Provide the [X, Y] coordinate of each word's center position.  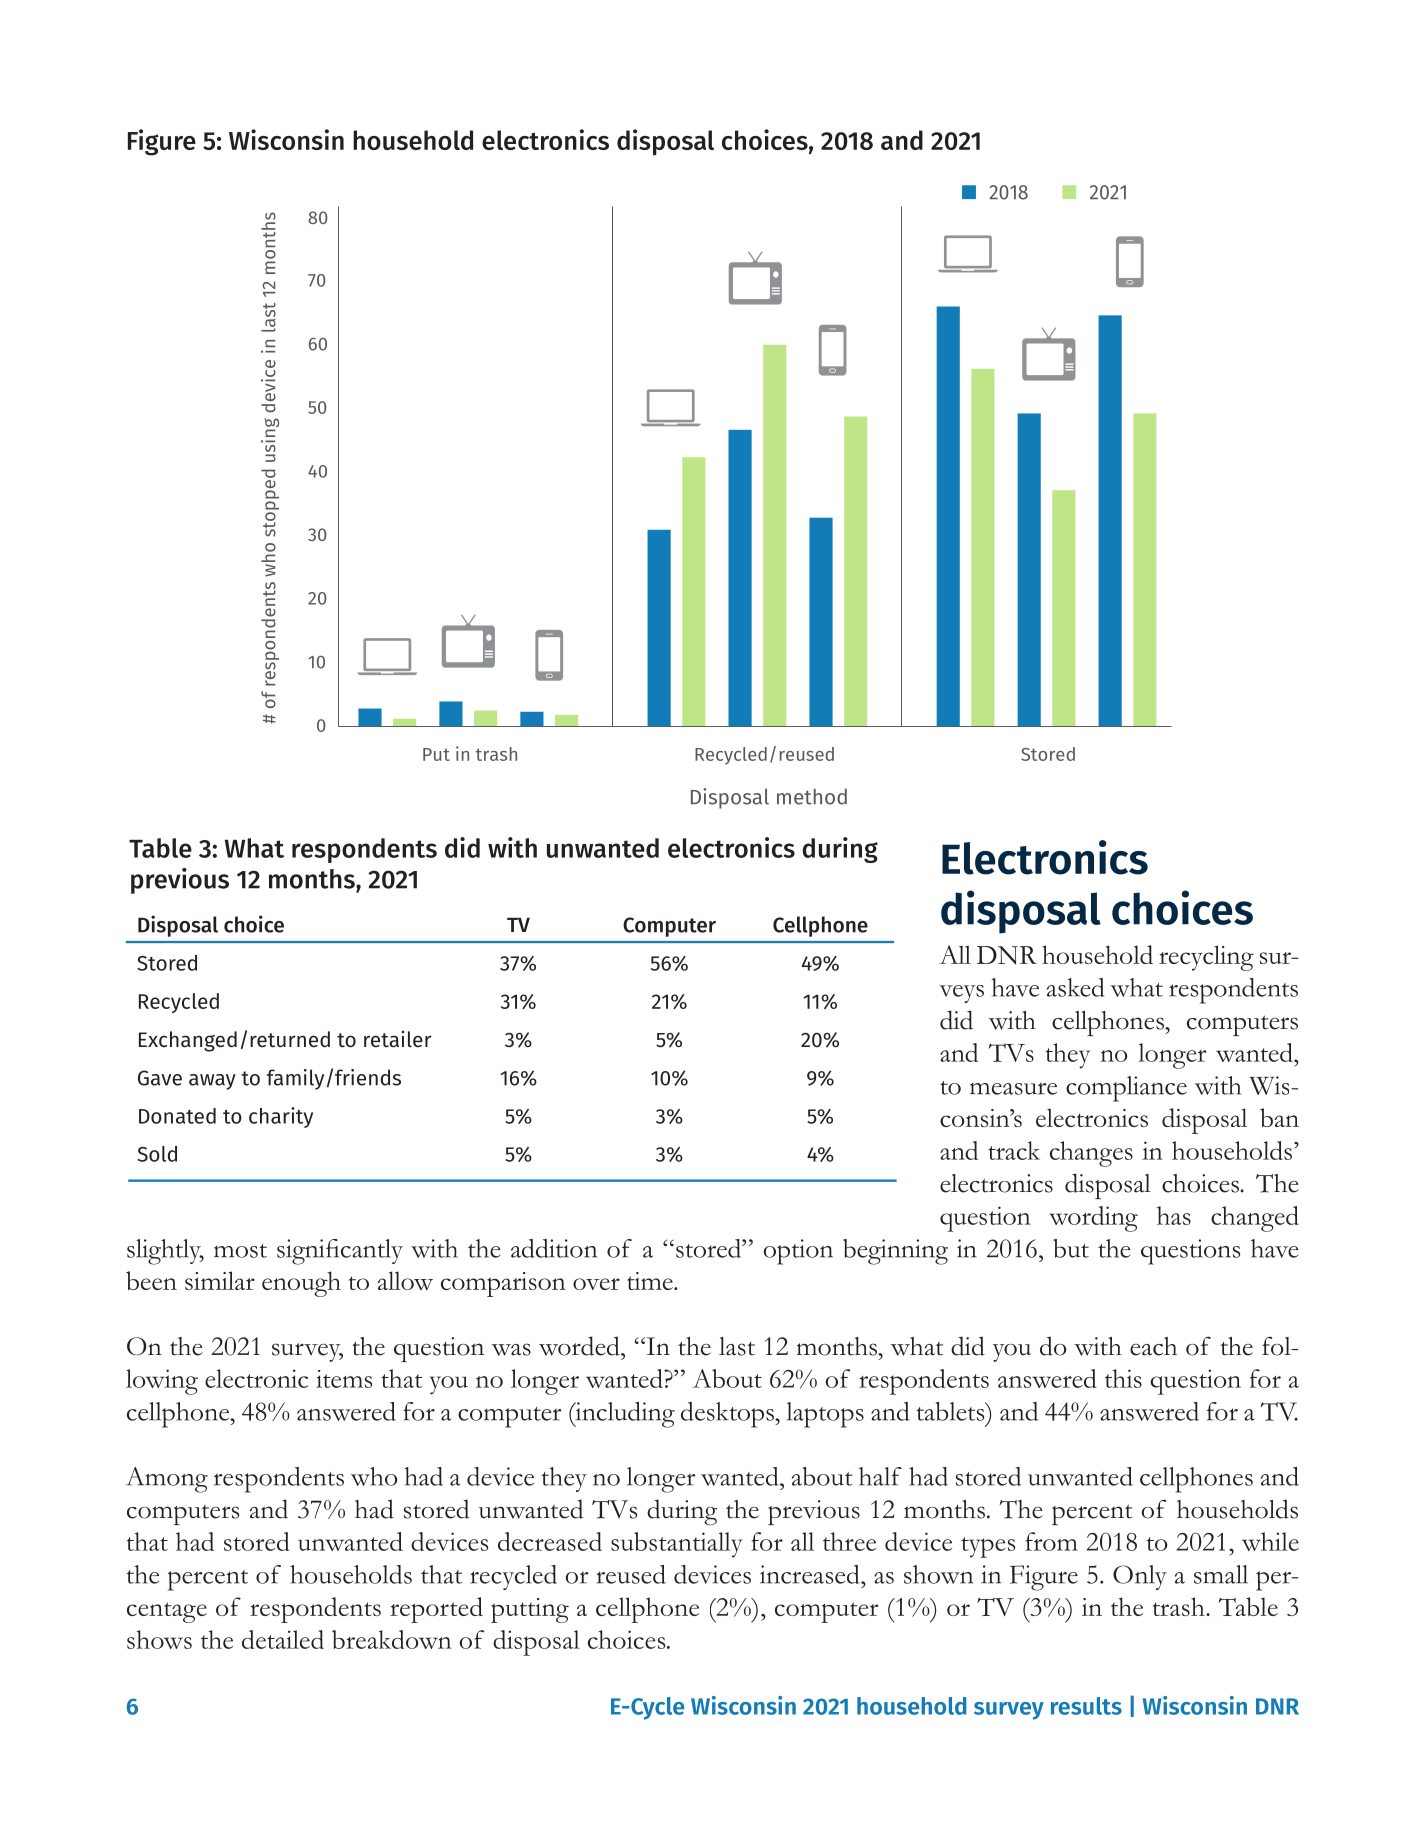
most [240, 1251]
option [798, 1252]
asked [1076, 987]
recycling [1206, 958]
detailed [283, 1639]
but [1071, 1248]
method [812, 797]
